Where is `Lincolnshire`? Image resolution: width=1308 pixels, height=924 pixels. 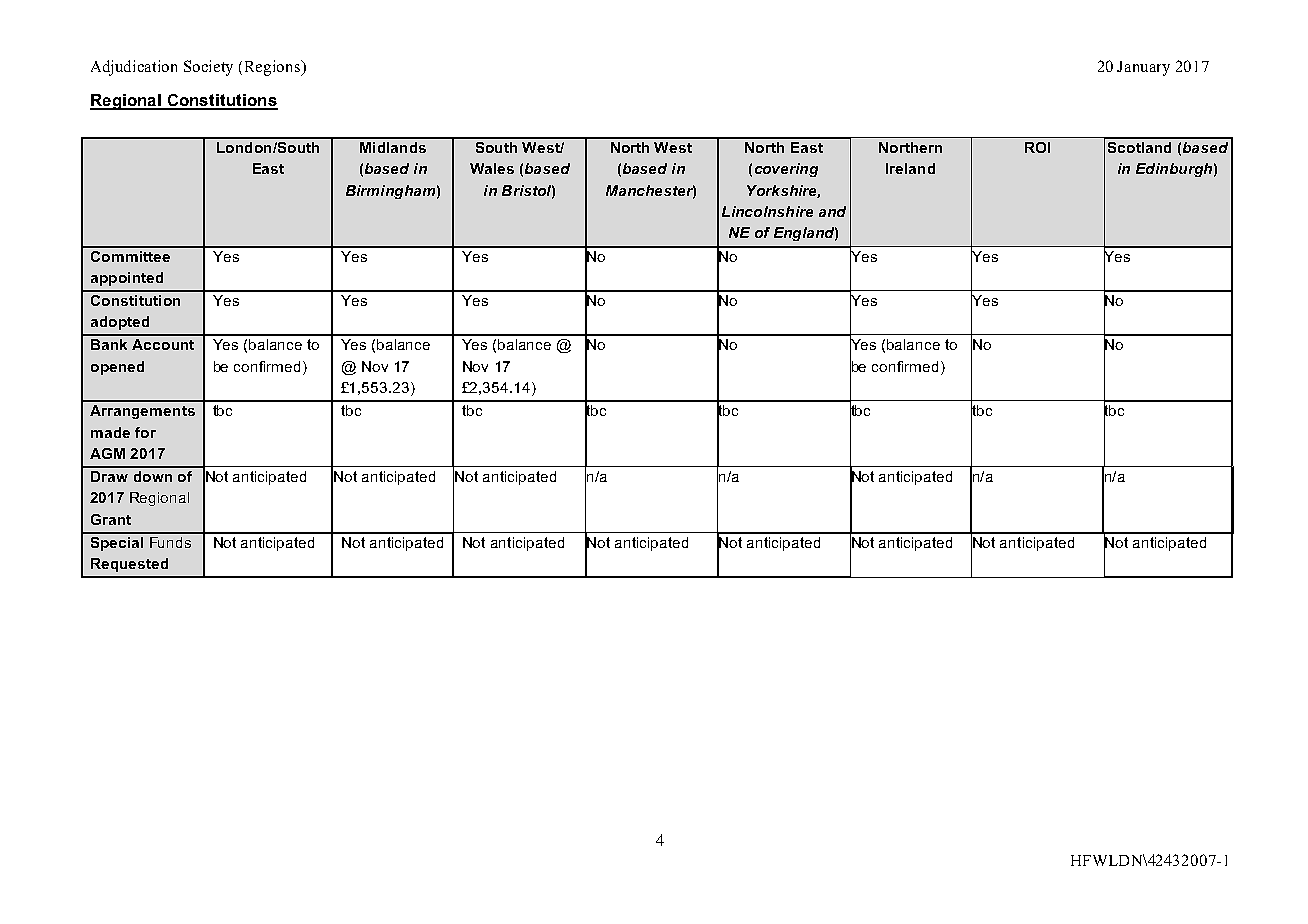 Lincolnshire is located at coordinates (767, 211).
